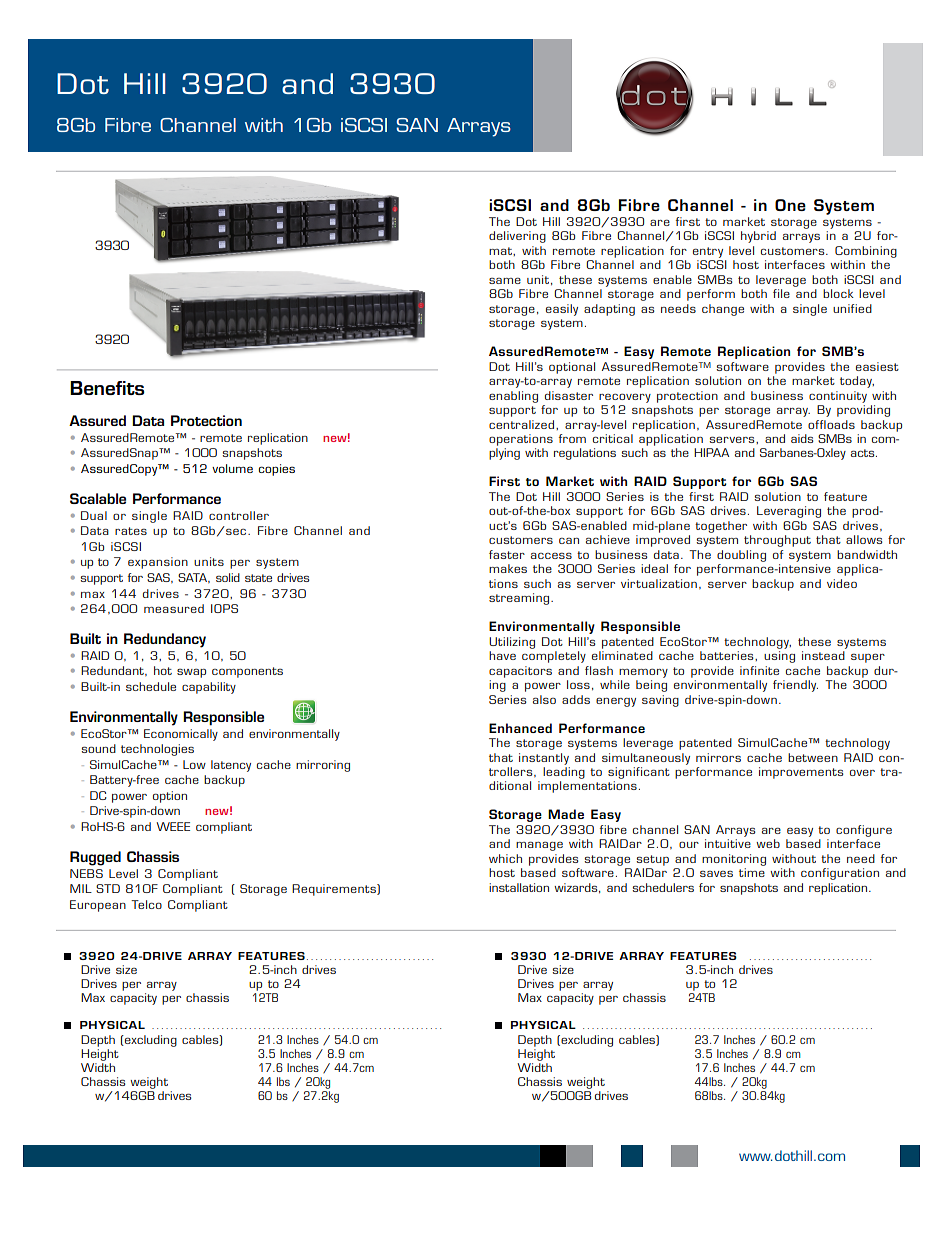 Image resolution: width=952 pixels, height=1233 pixels. I want to click on capacitors, so click(520, 672).
